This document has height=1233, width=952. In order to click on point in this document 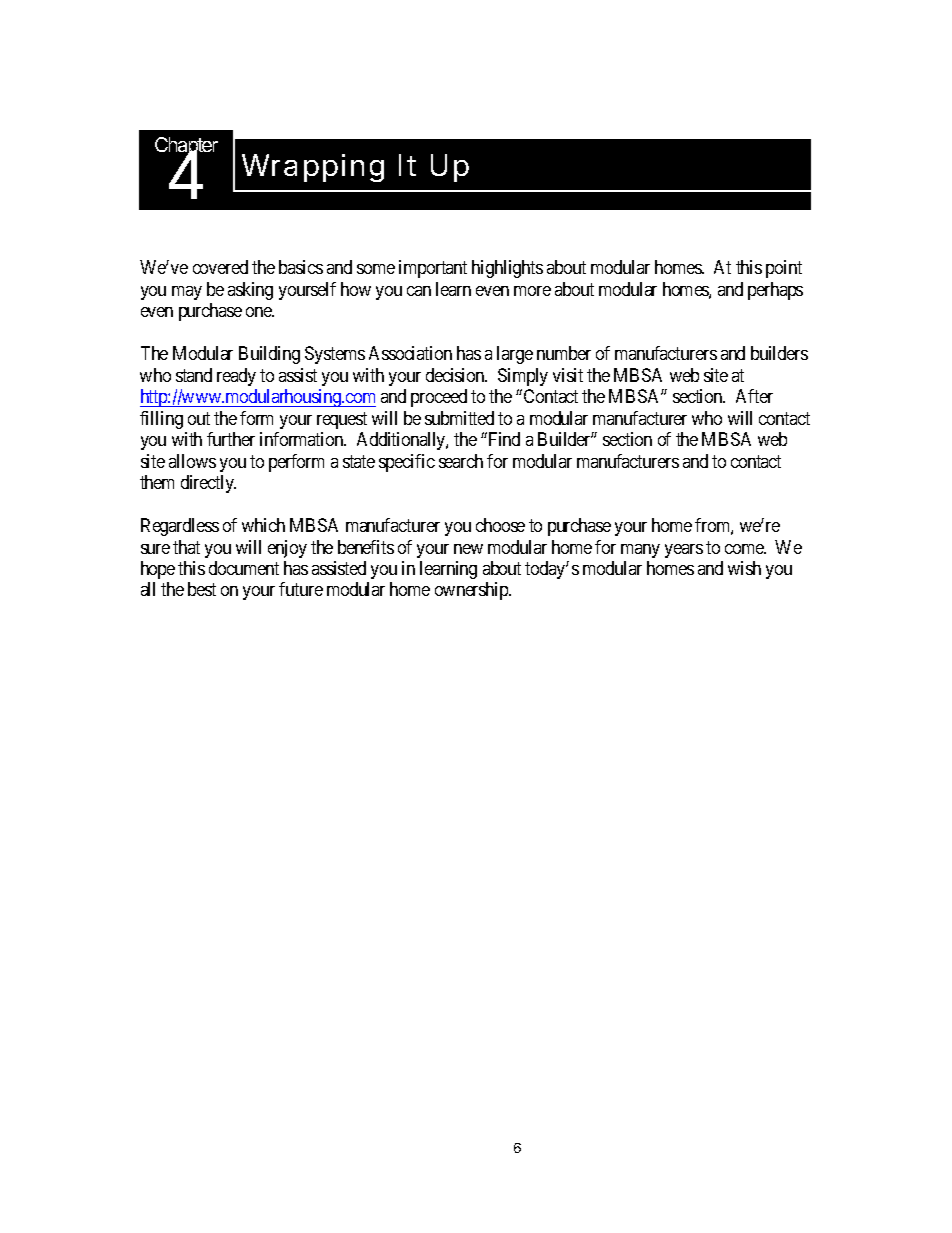, I will do `click(784, 269)`.
